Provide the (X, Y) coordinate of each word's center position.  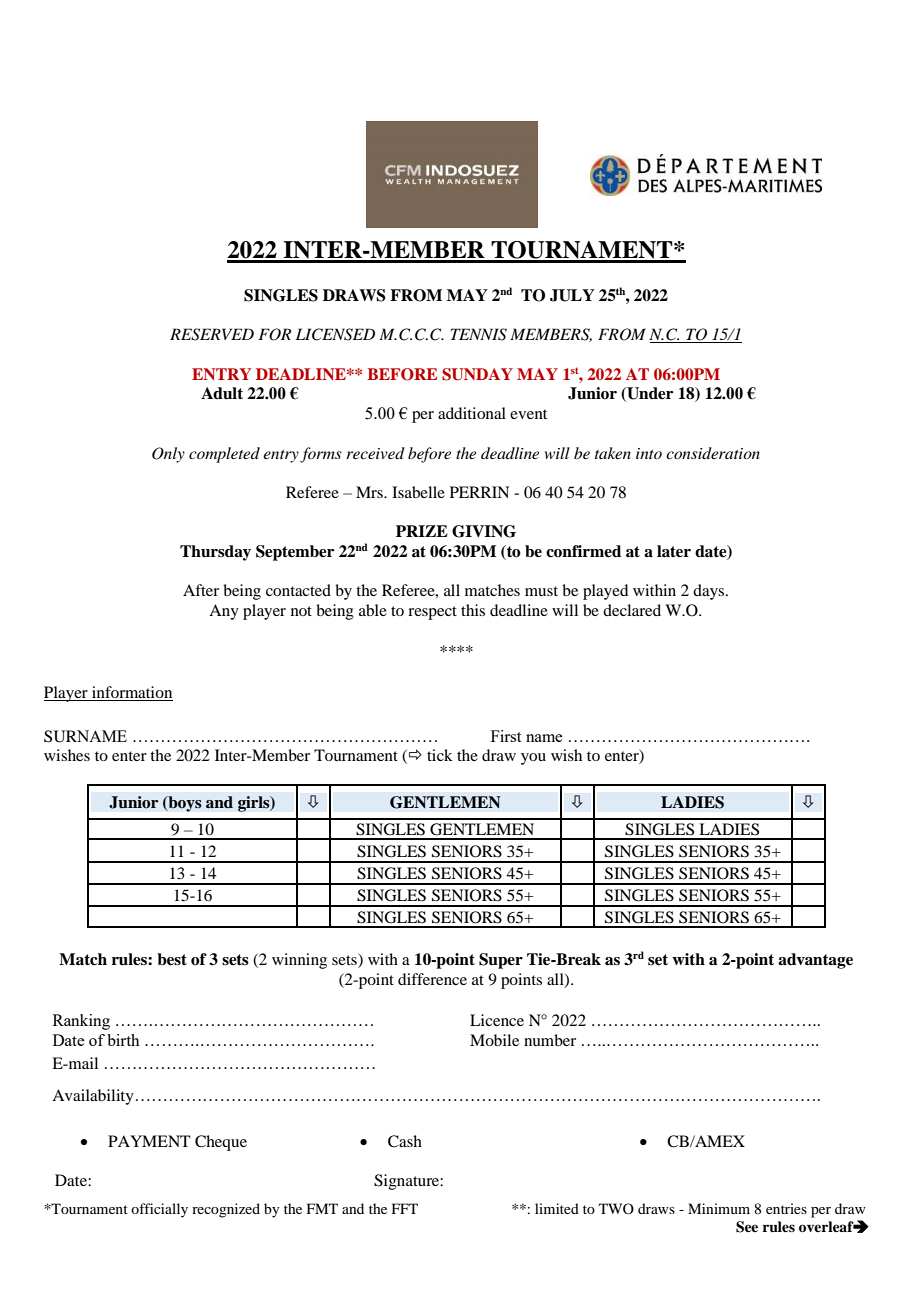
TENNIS (479, 334)
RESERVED (212, 334)
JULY (572, 295)
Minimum (719, 1208)
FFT (405, 1208)
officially (159, 1210)
